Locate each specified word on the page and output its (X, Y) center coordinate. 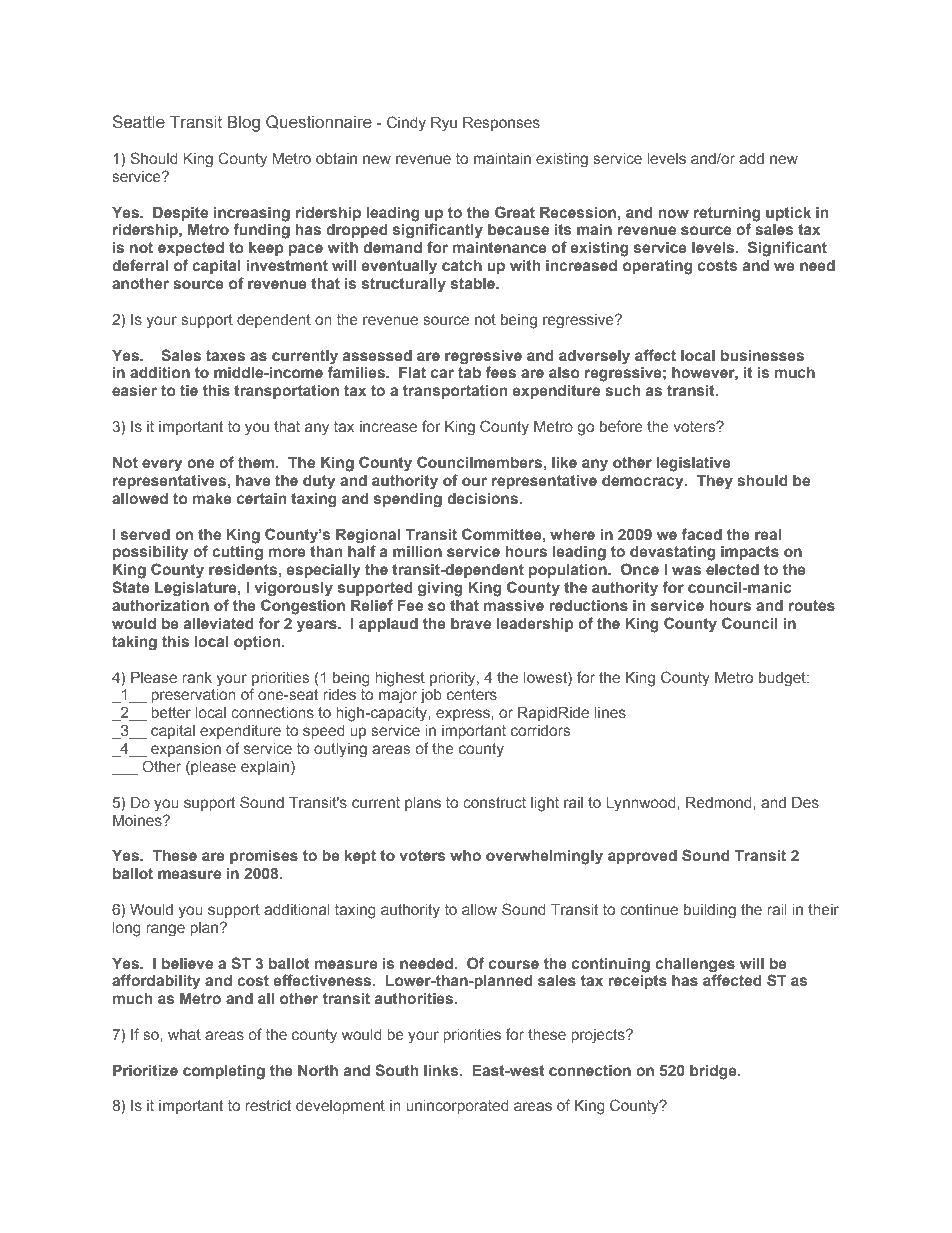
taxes (225, 355)
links (442, 1071)
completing (224, 1072)
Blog (244, 123)
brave (471, 623)
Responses (501, 124)
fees (501, 372)
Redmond (720, 802)
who (465, 855)
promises (264, 857)
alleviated (219, 623)
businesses (762, 355)
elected (732, 569)
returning (727, 214)
